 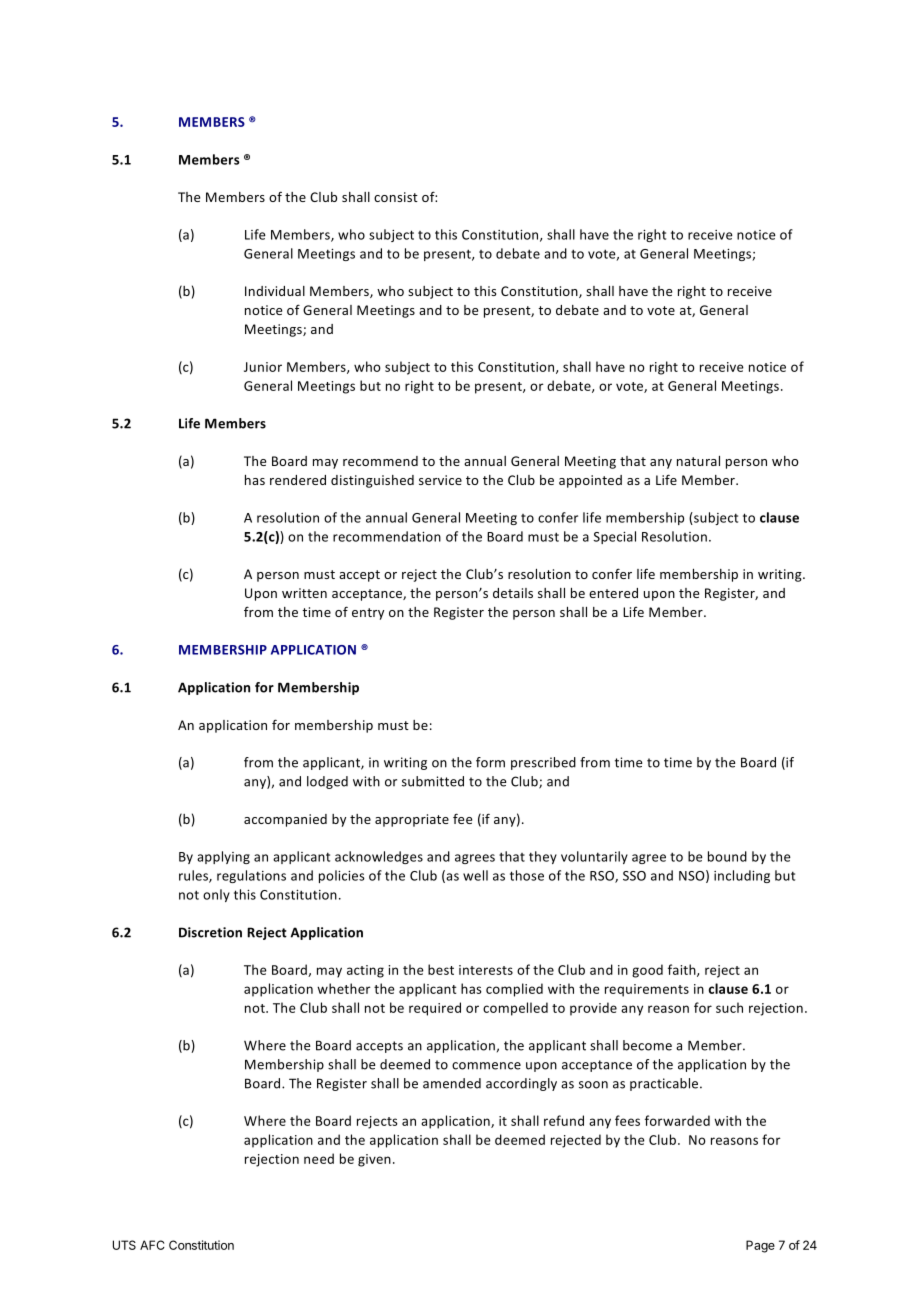 I want to click on applying, so click(x=223, y=857).
